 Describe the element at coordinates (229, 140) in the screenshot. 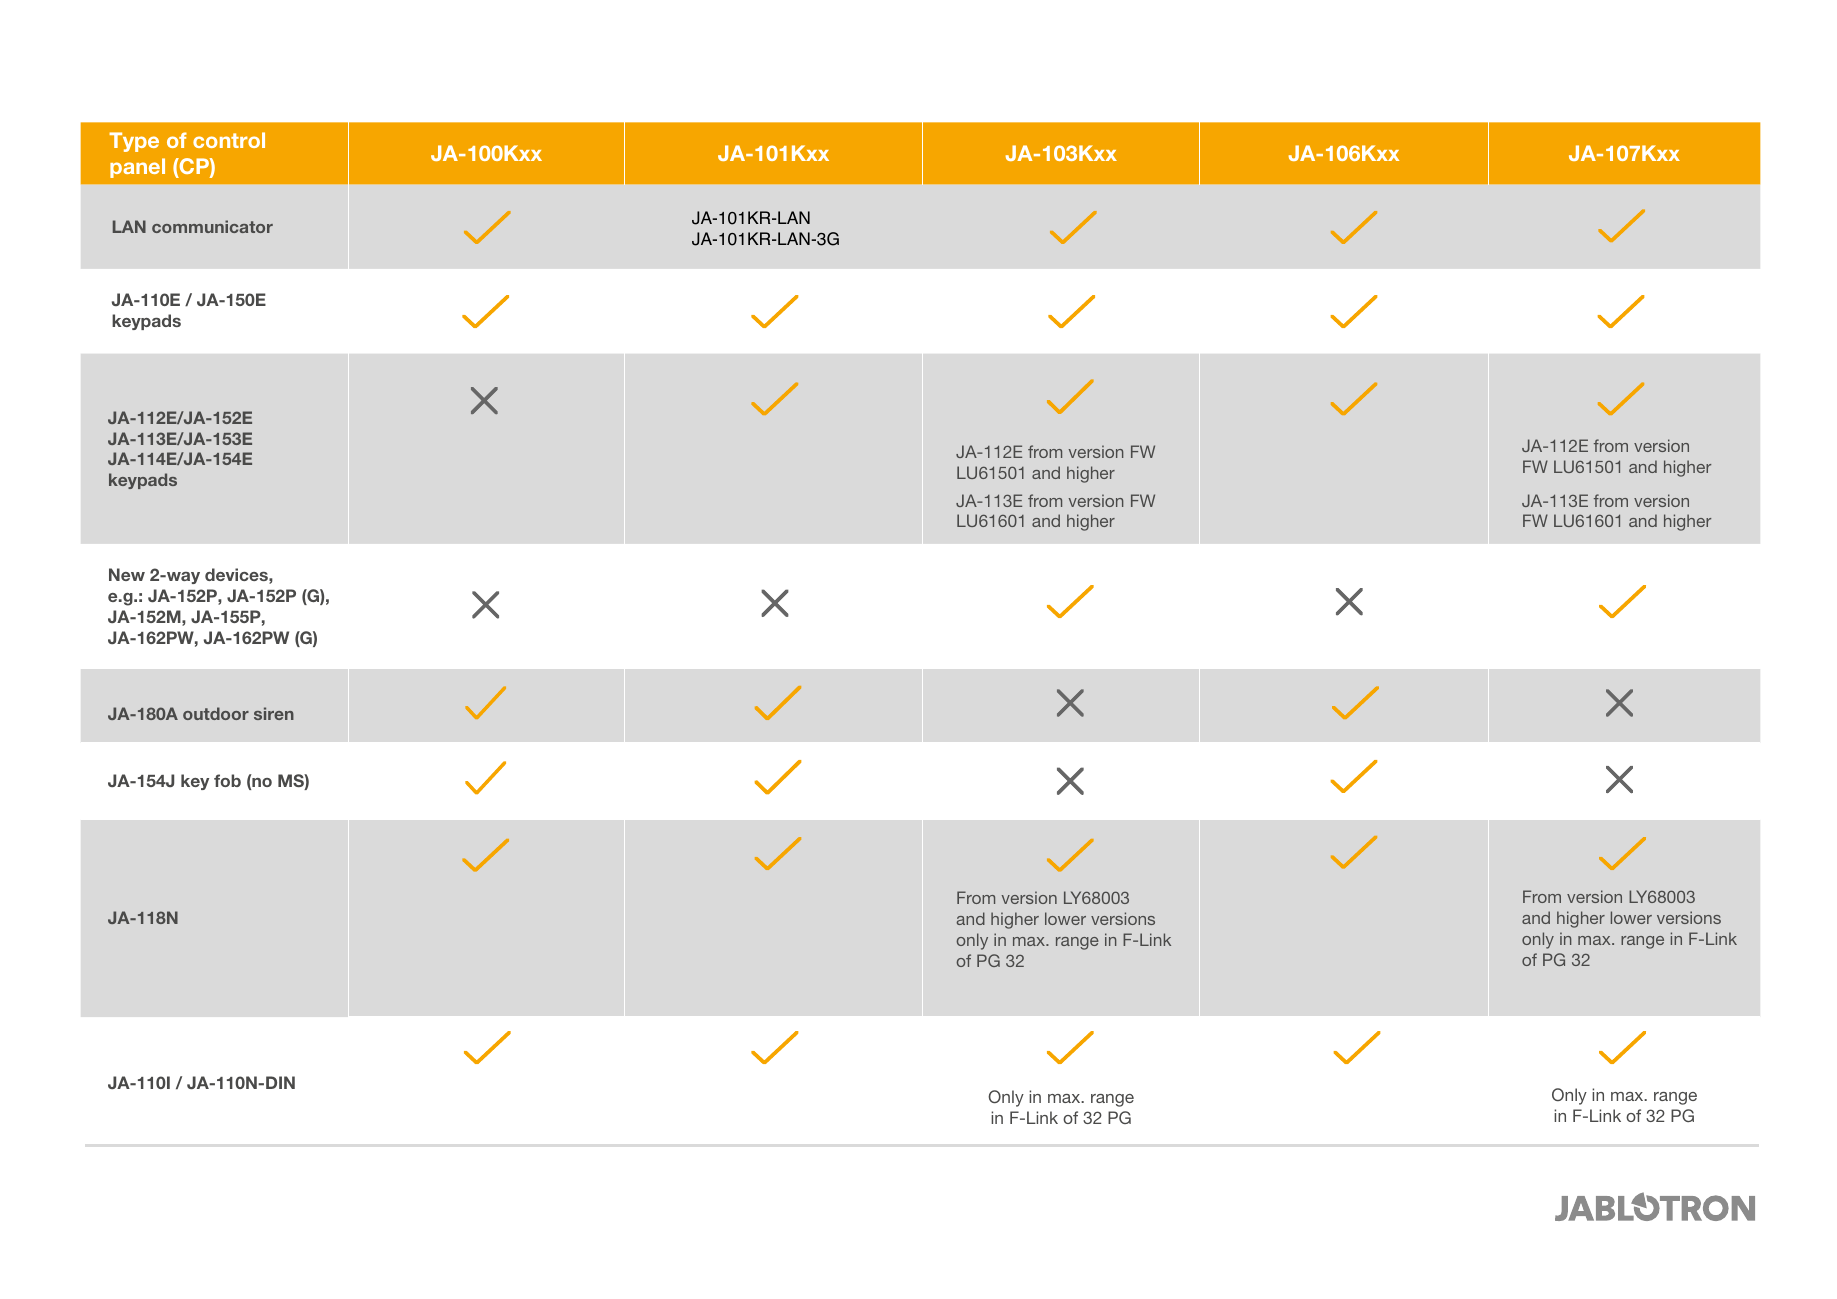

I see `control` at that location.
